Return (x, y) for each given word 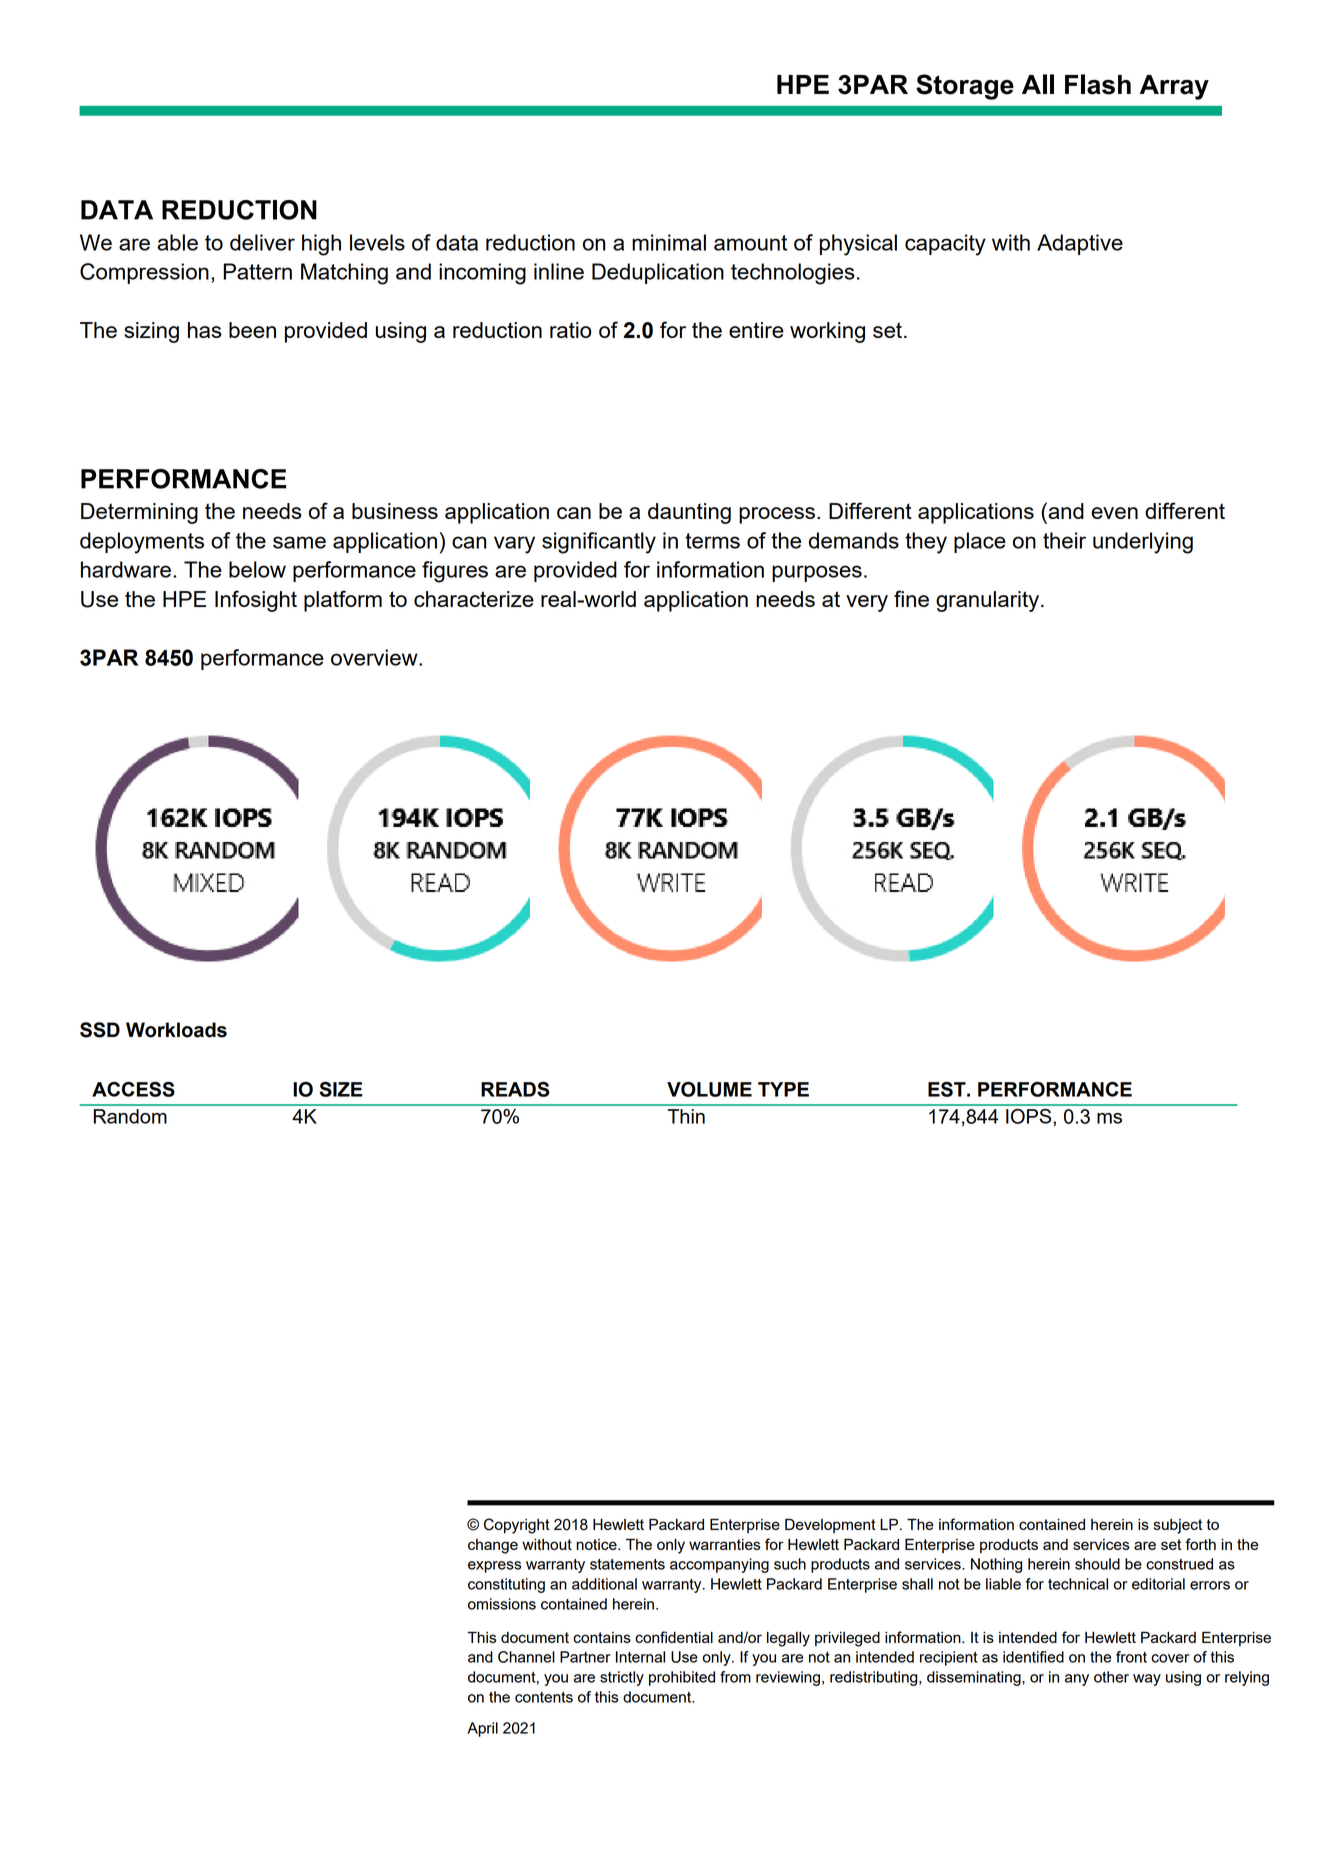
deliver (262, 242)
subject (1178, 1526)
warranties (725, 1544)
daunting (689, 513)
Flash (1098, 84)
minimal (669, 242)
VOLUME (709, 1089)
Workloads (176, 1030)
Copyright (517, 1526)
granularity (989, 601)
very (867, 603)
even (1114, 513)
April (482, 1729)
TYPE (783, 1089)
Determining (139, 513)
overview (375, 657)
